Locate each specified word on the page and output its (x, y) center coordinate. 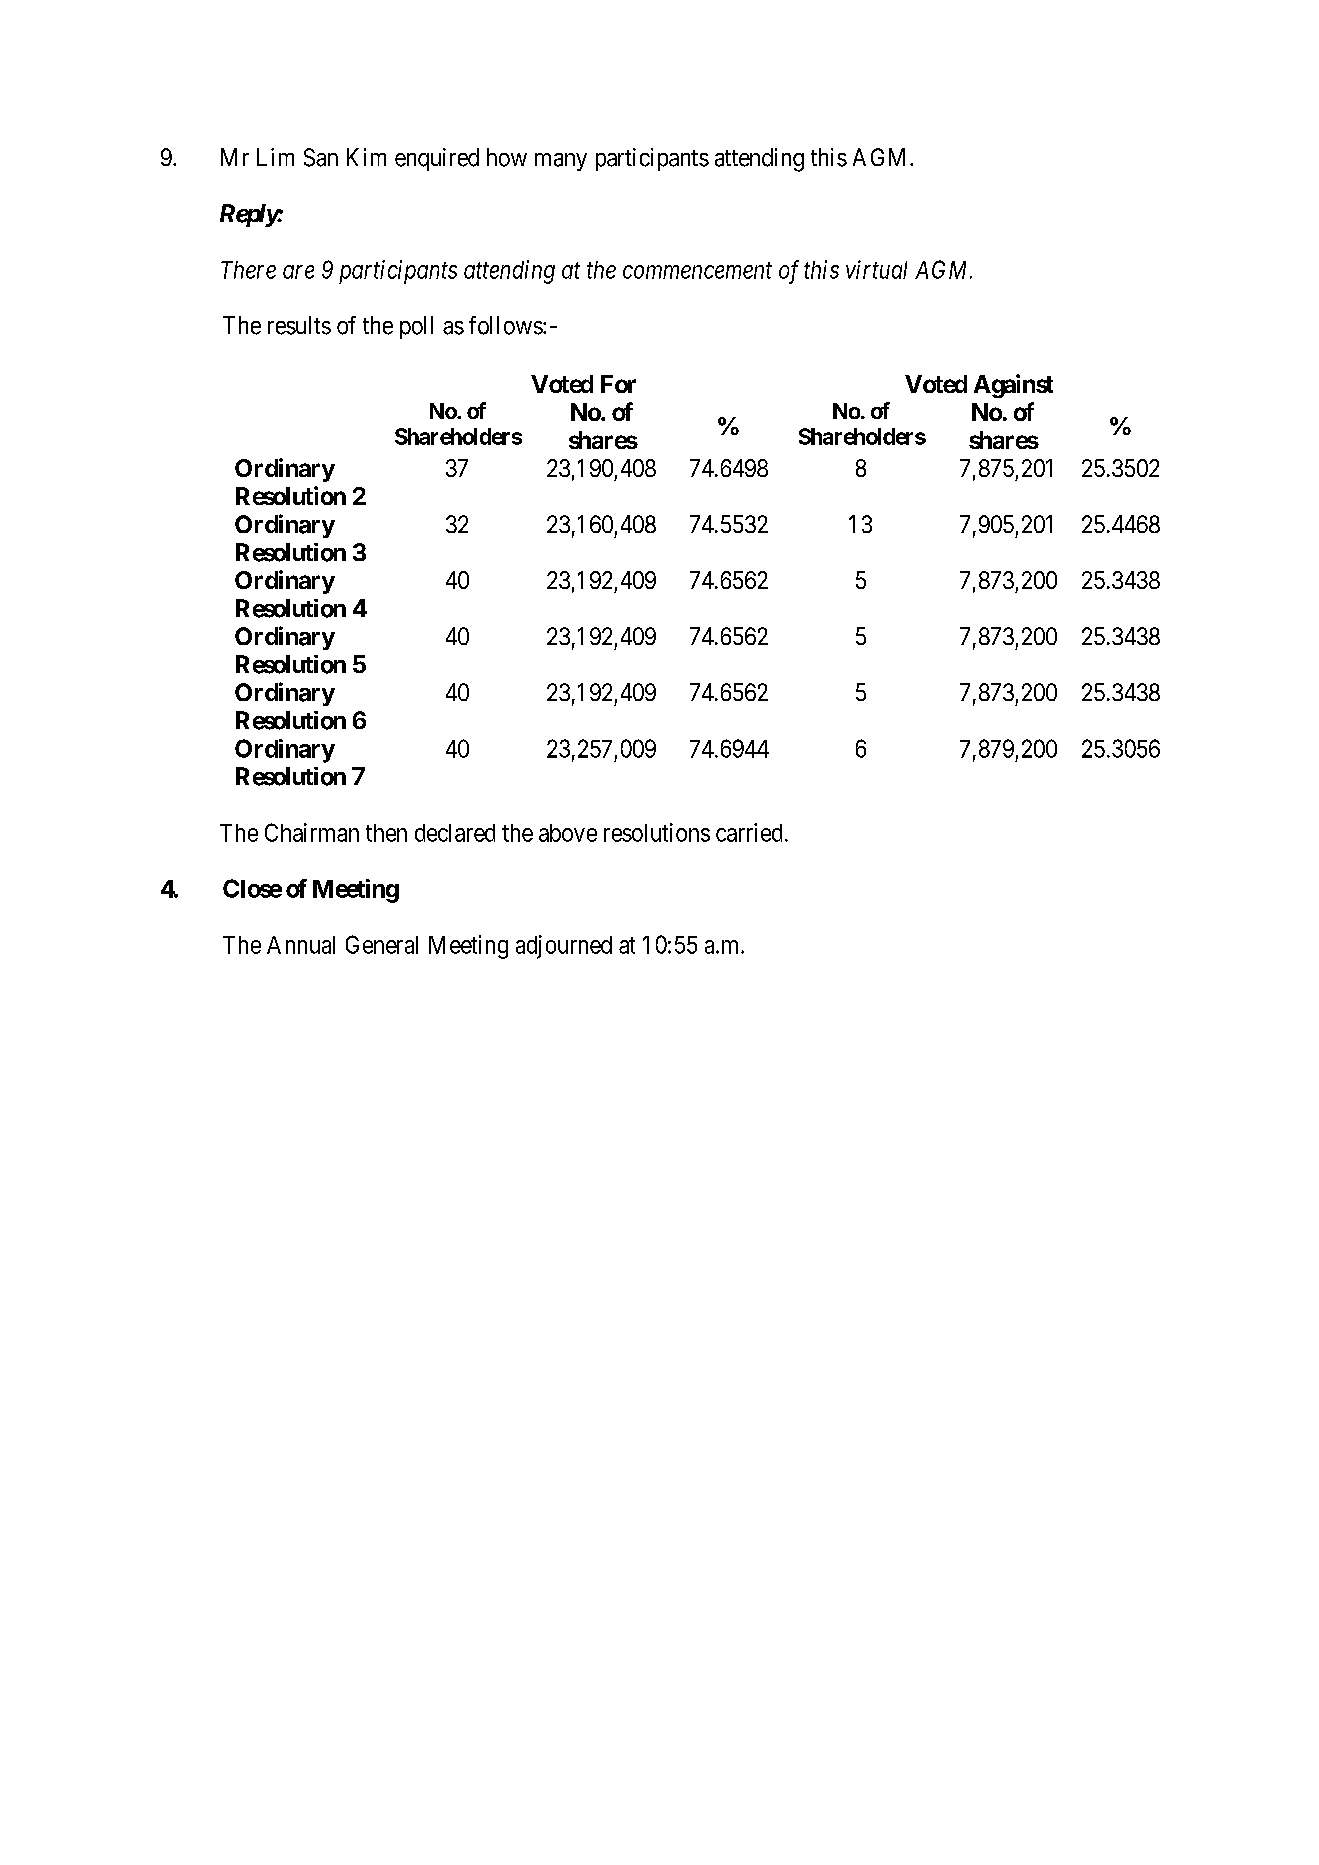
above (568, 833)
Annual (301, 945)
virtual (876, 269)
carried (749, 832)
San (321, 157)
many (561, 162)
